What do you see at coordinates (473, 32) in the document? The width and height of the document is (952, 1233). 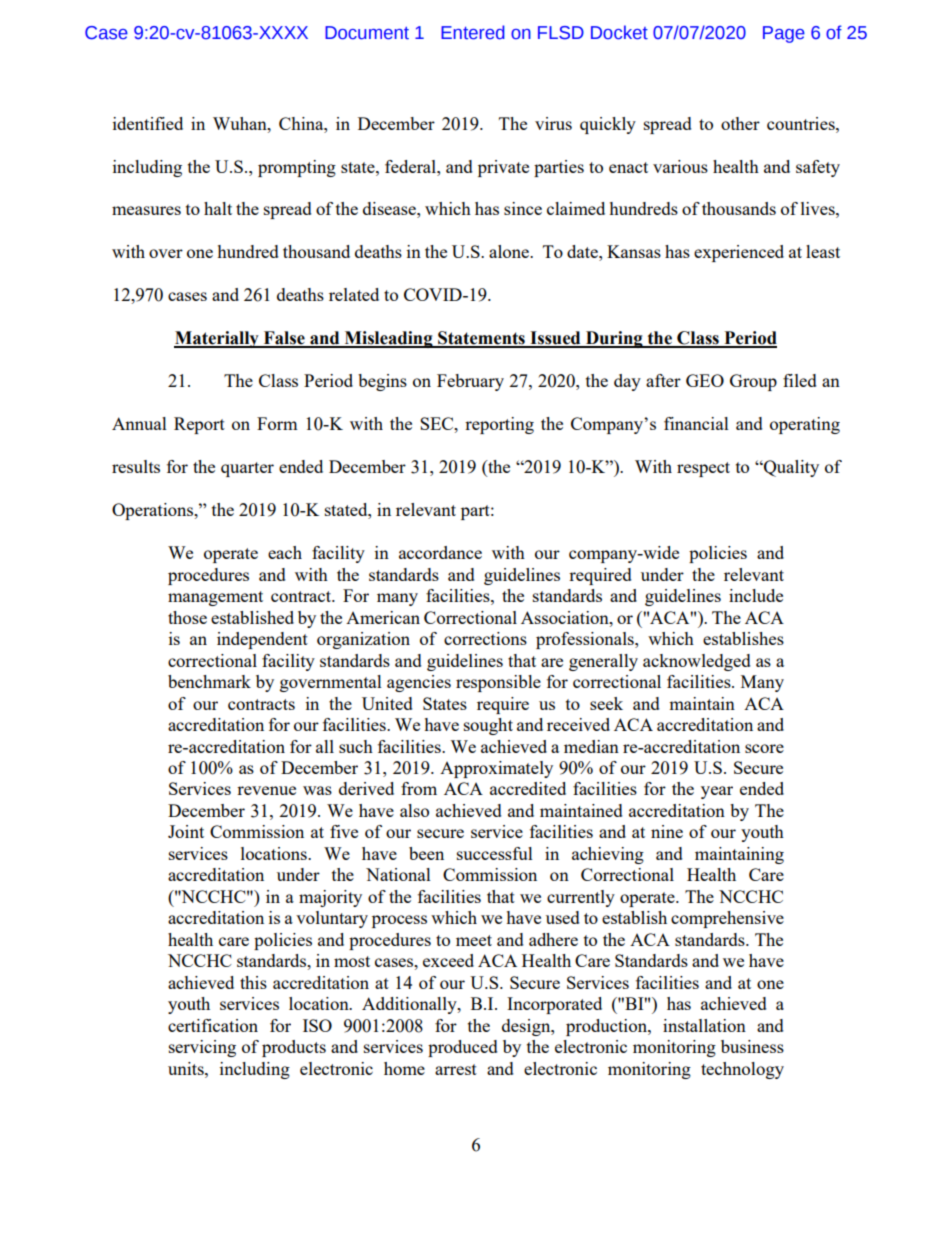 I see `Entered` at bounding box center [473, 32].
